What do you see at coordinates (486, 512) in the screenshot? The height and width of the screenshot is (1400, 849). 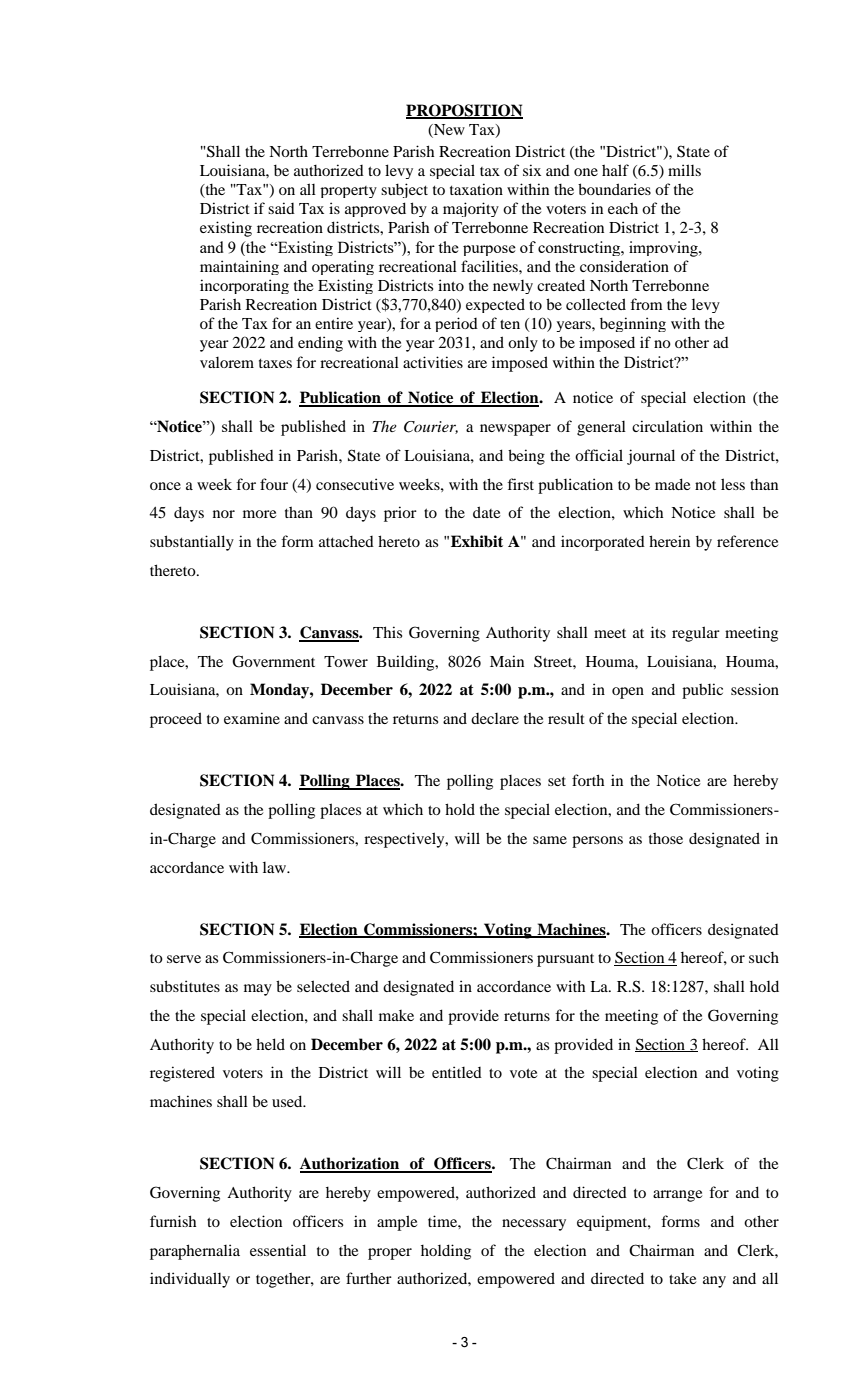 I see `date` at bounding box center [486, 512].
